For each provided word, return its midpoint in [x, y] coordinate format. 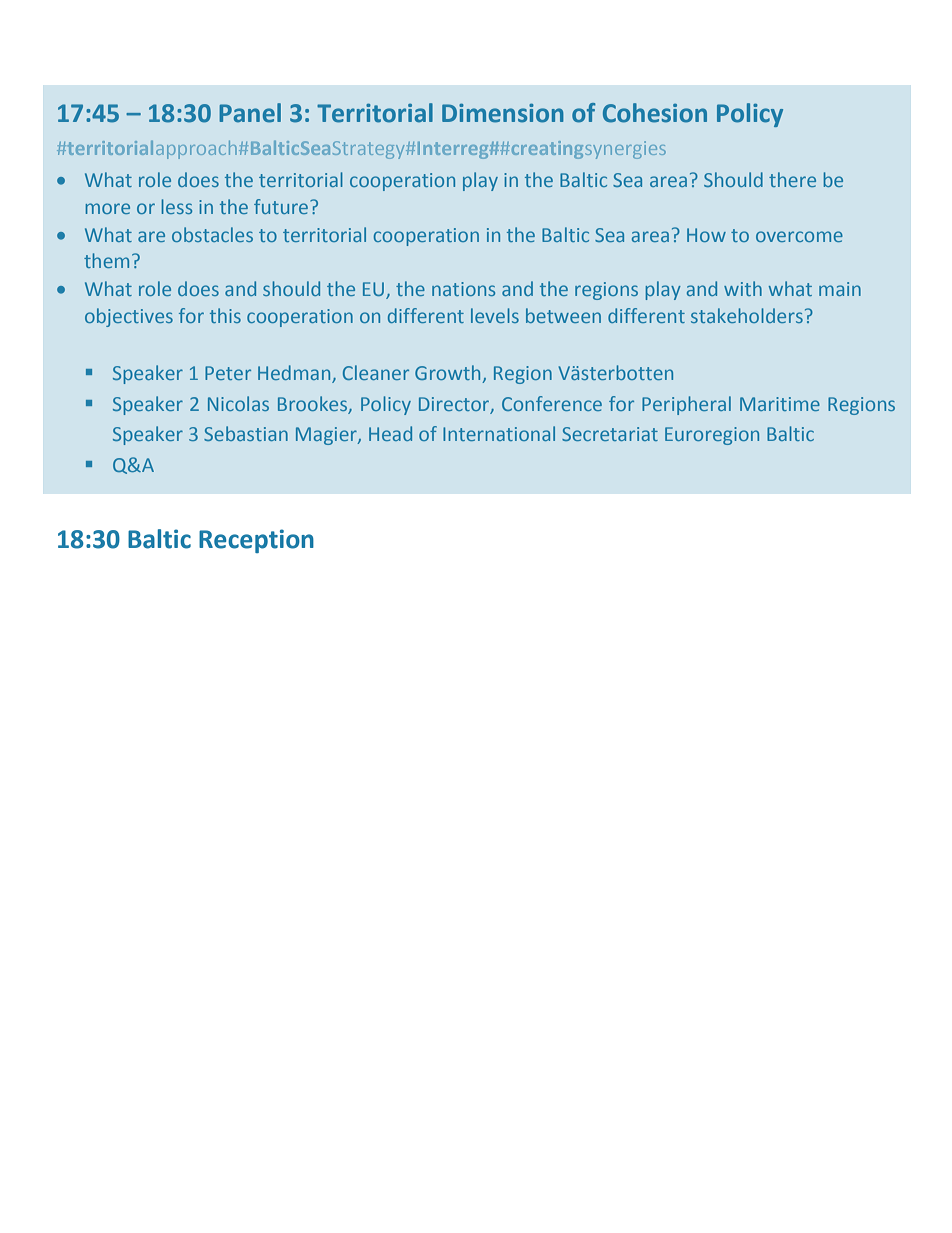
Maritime [780, 404]
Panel [250, 113]
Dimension [503, 113]
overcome [799, 236]
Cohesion [655, 113]
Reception [256, 541]
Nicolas [238, 403]
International [499, 433]
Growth [449, 374]
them [106, 260]
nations [463, 289]
